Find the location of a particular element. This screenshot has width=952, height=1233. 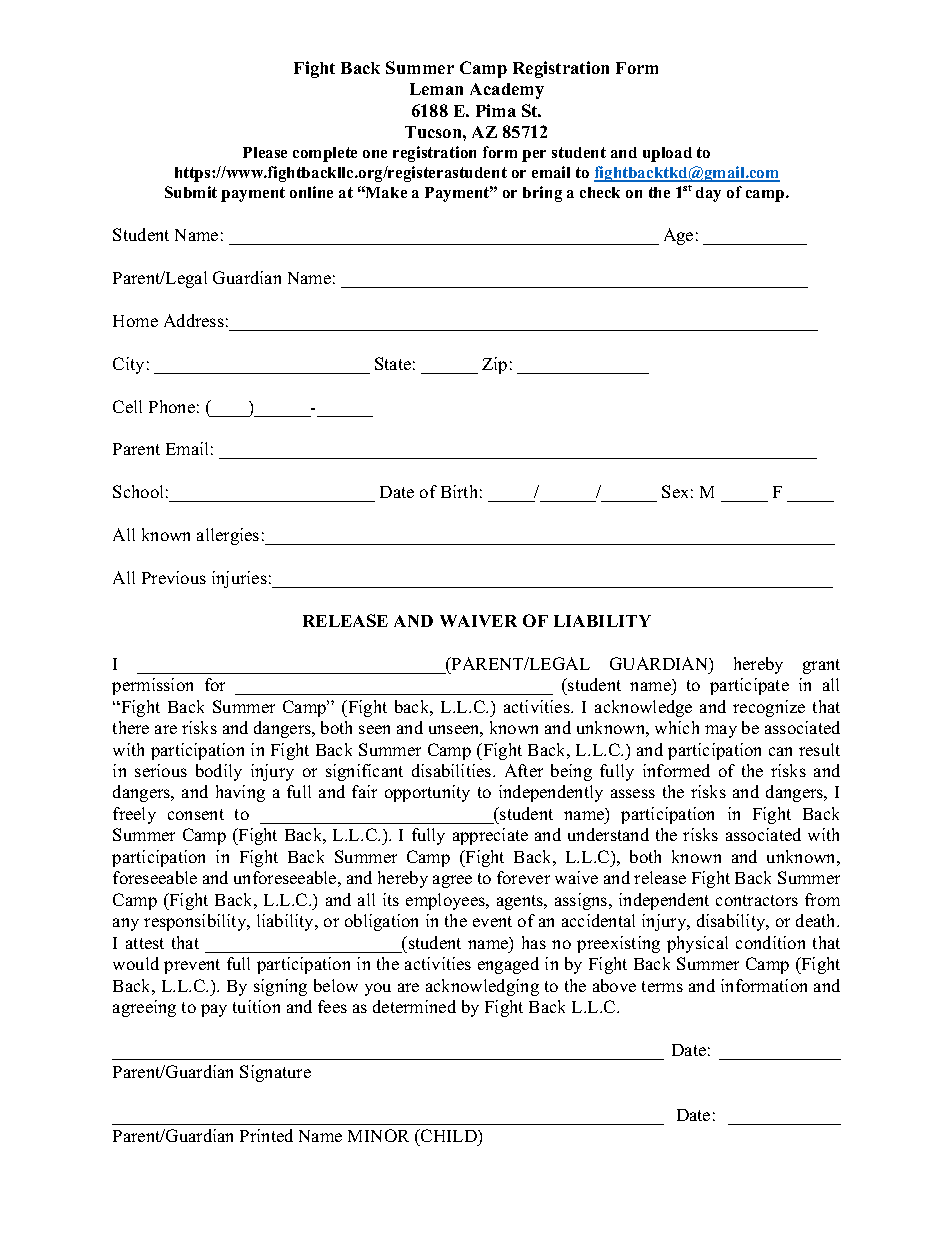

Please is located at coordinates (265, 152).
